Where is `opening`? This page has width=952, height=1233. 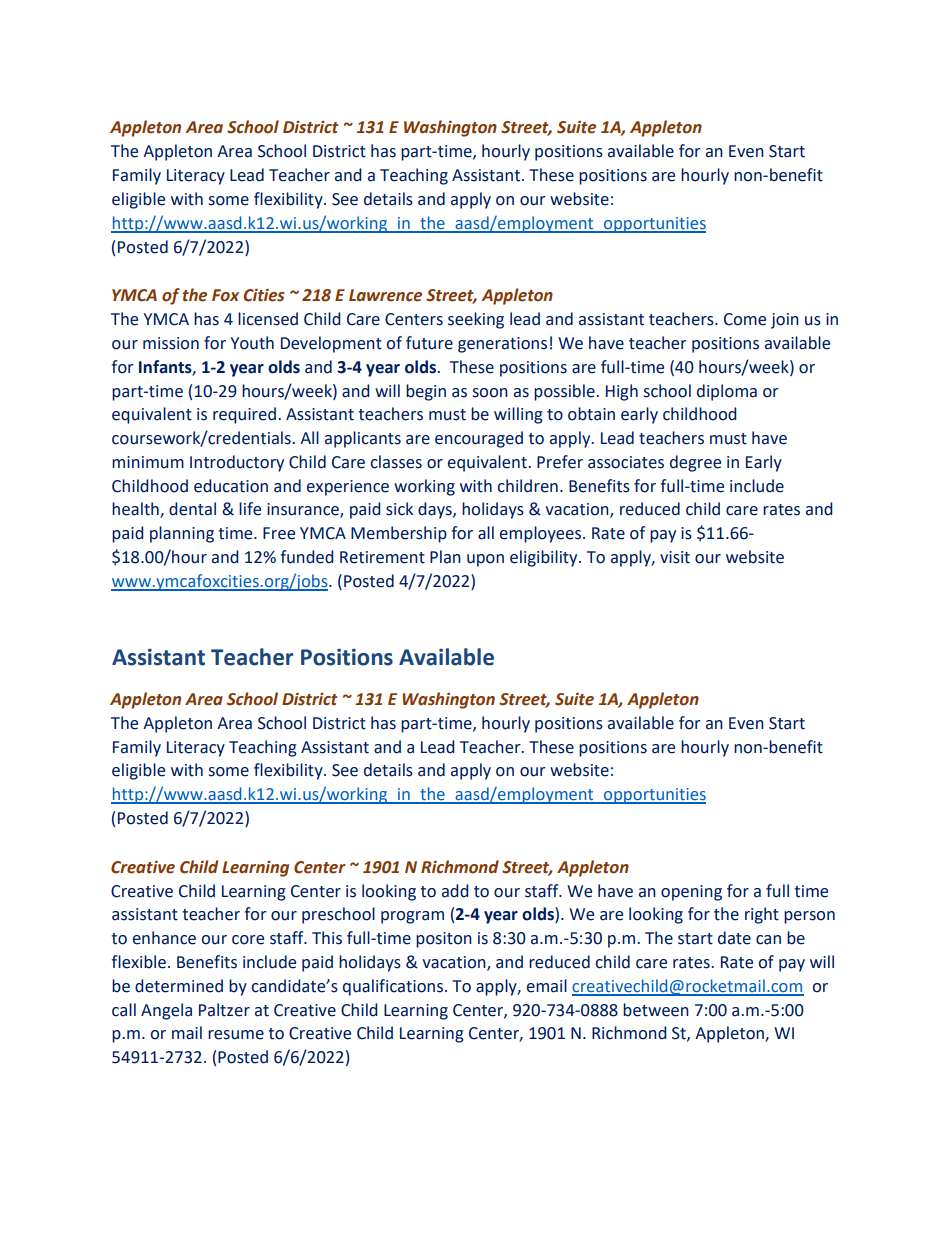
opening is located at coordinates (691, 893).
